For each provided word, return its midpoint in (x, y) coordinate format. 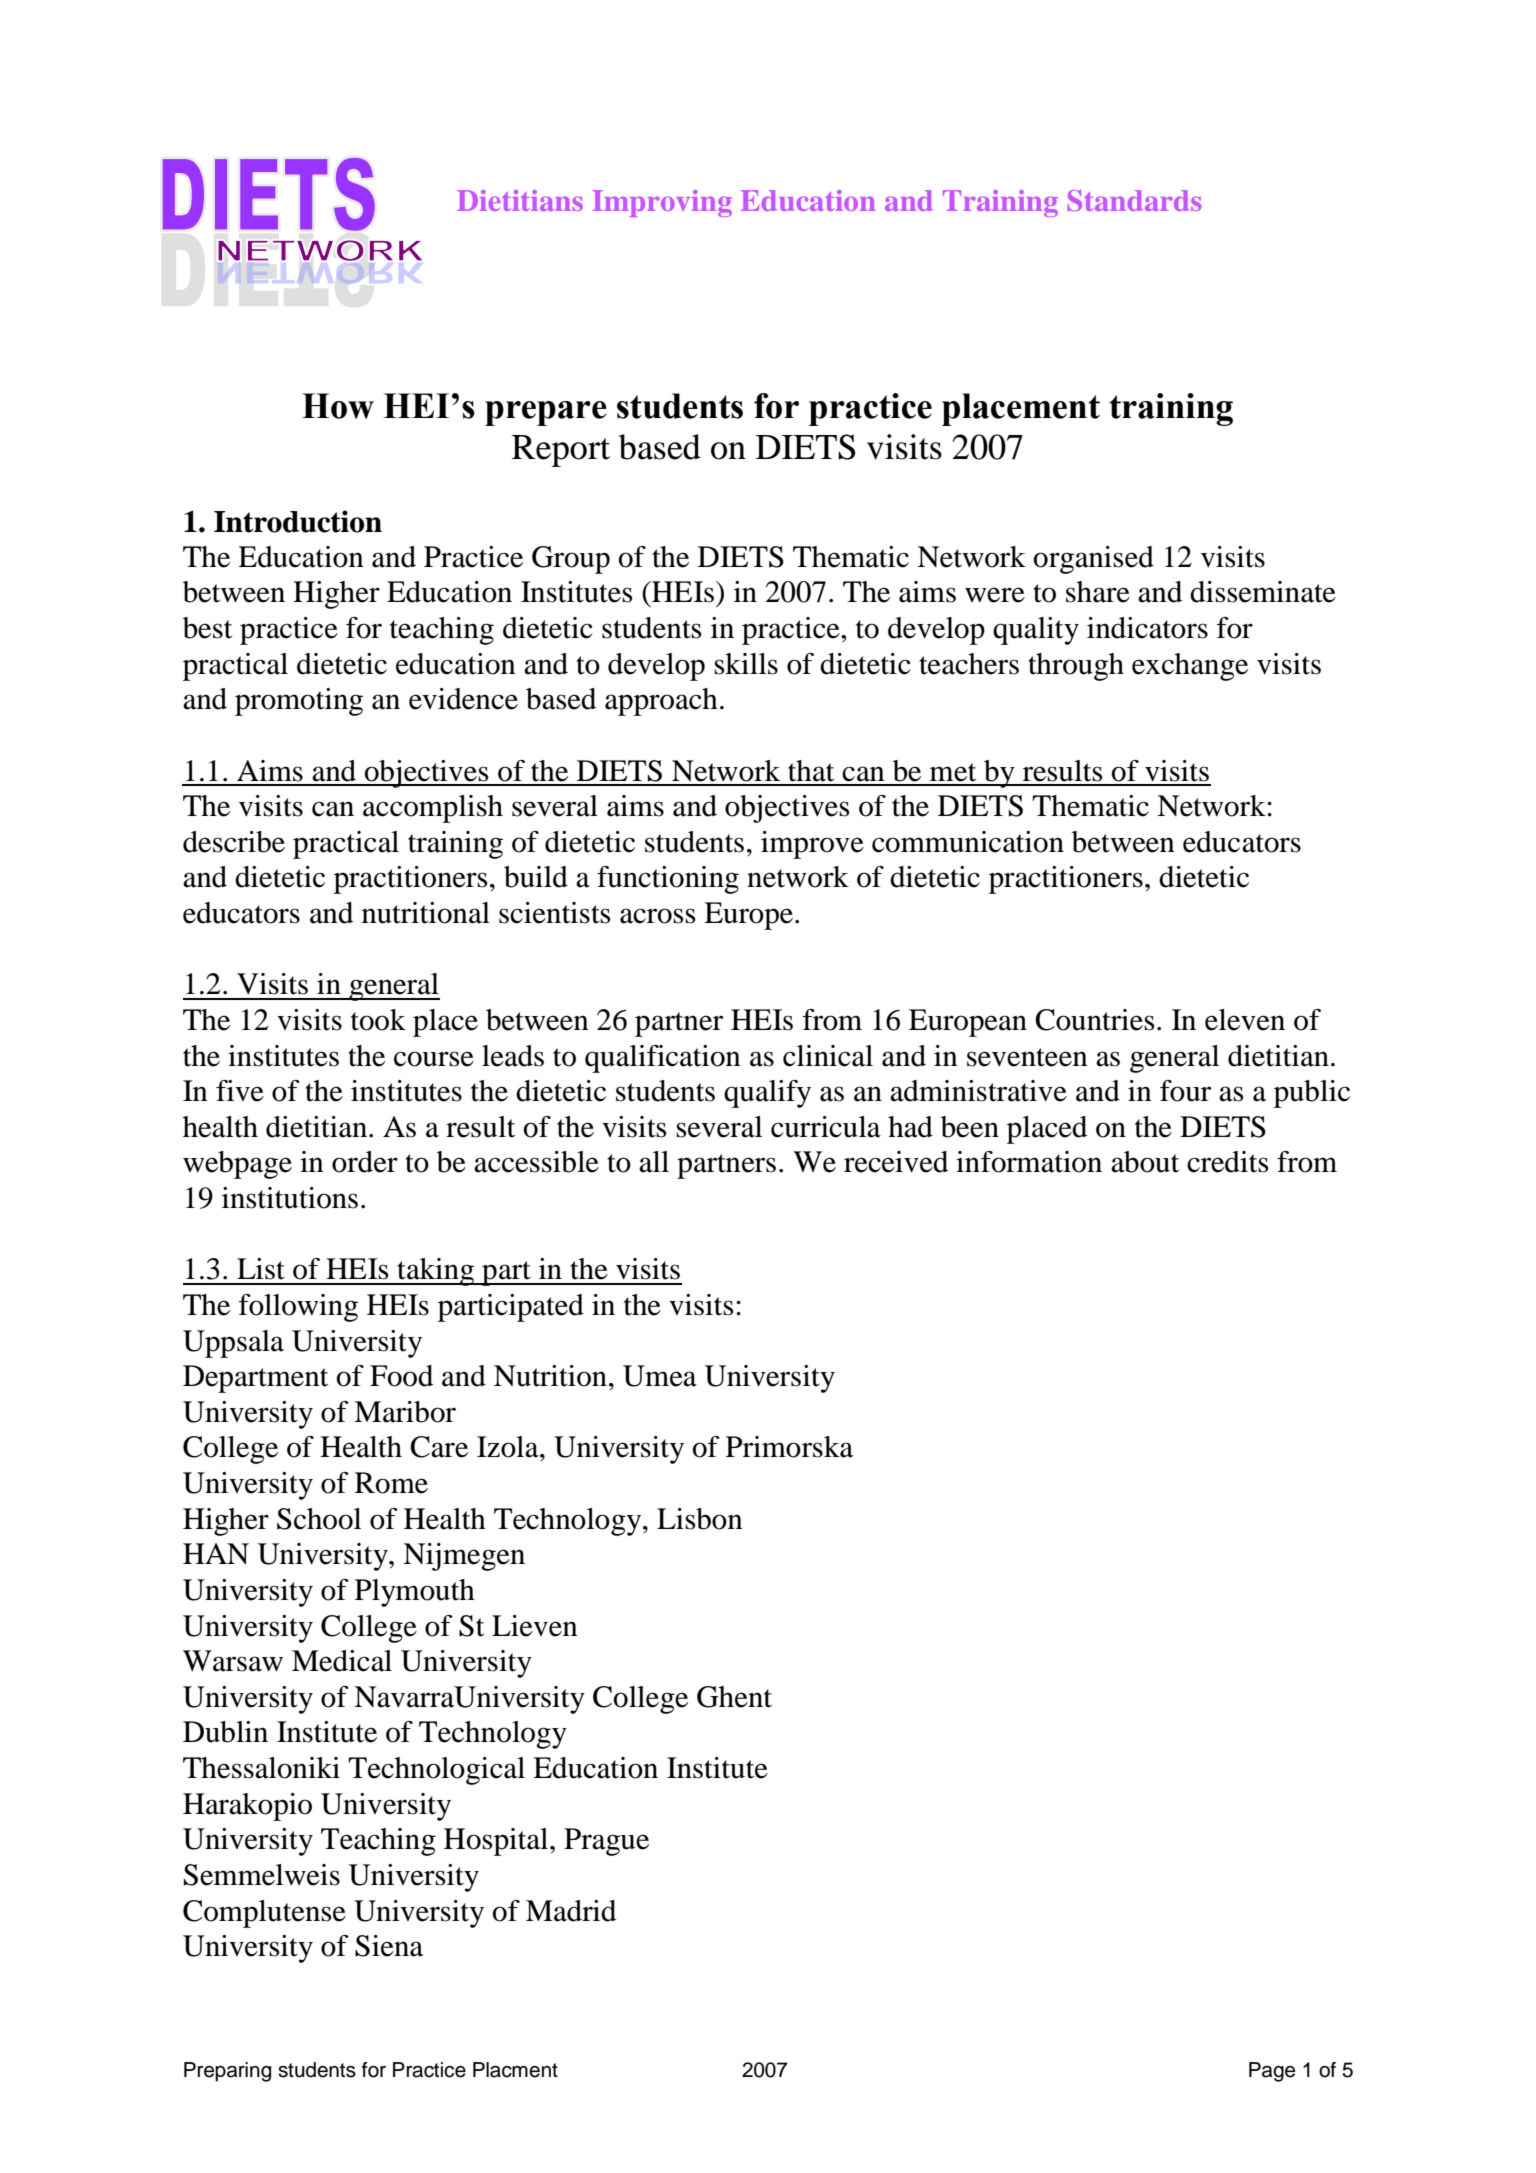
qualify (767, 1094)
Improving (662, 203)
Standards (1134, 200)
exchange (1190, 667)
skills (746, 664)
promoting (299, 702)
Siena (389, 1946)
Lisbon (700, 1519)
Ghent (734, 1697)
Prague (606, 1842)
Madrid (571, 1911)
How (338, 406)
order (365, 1162)
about (1145, 1162)
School (319, 1519)
